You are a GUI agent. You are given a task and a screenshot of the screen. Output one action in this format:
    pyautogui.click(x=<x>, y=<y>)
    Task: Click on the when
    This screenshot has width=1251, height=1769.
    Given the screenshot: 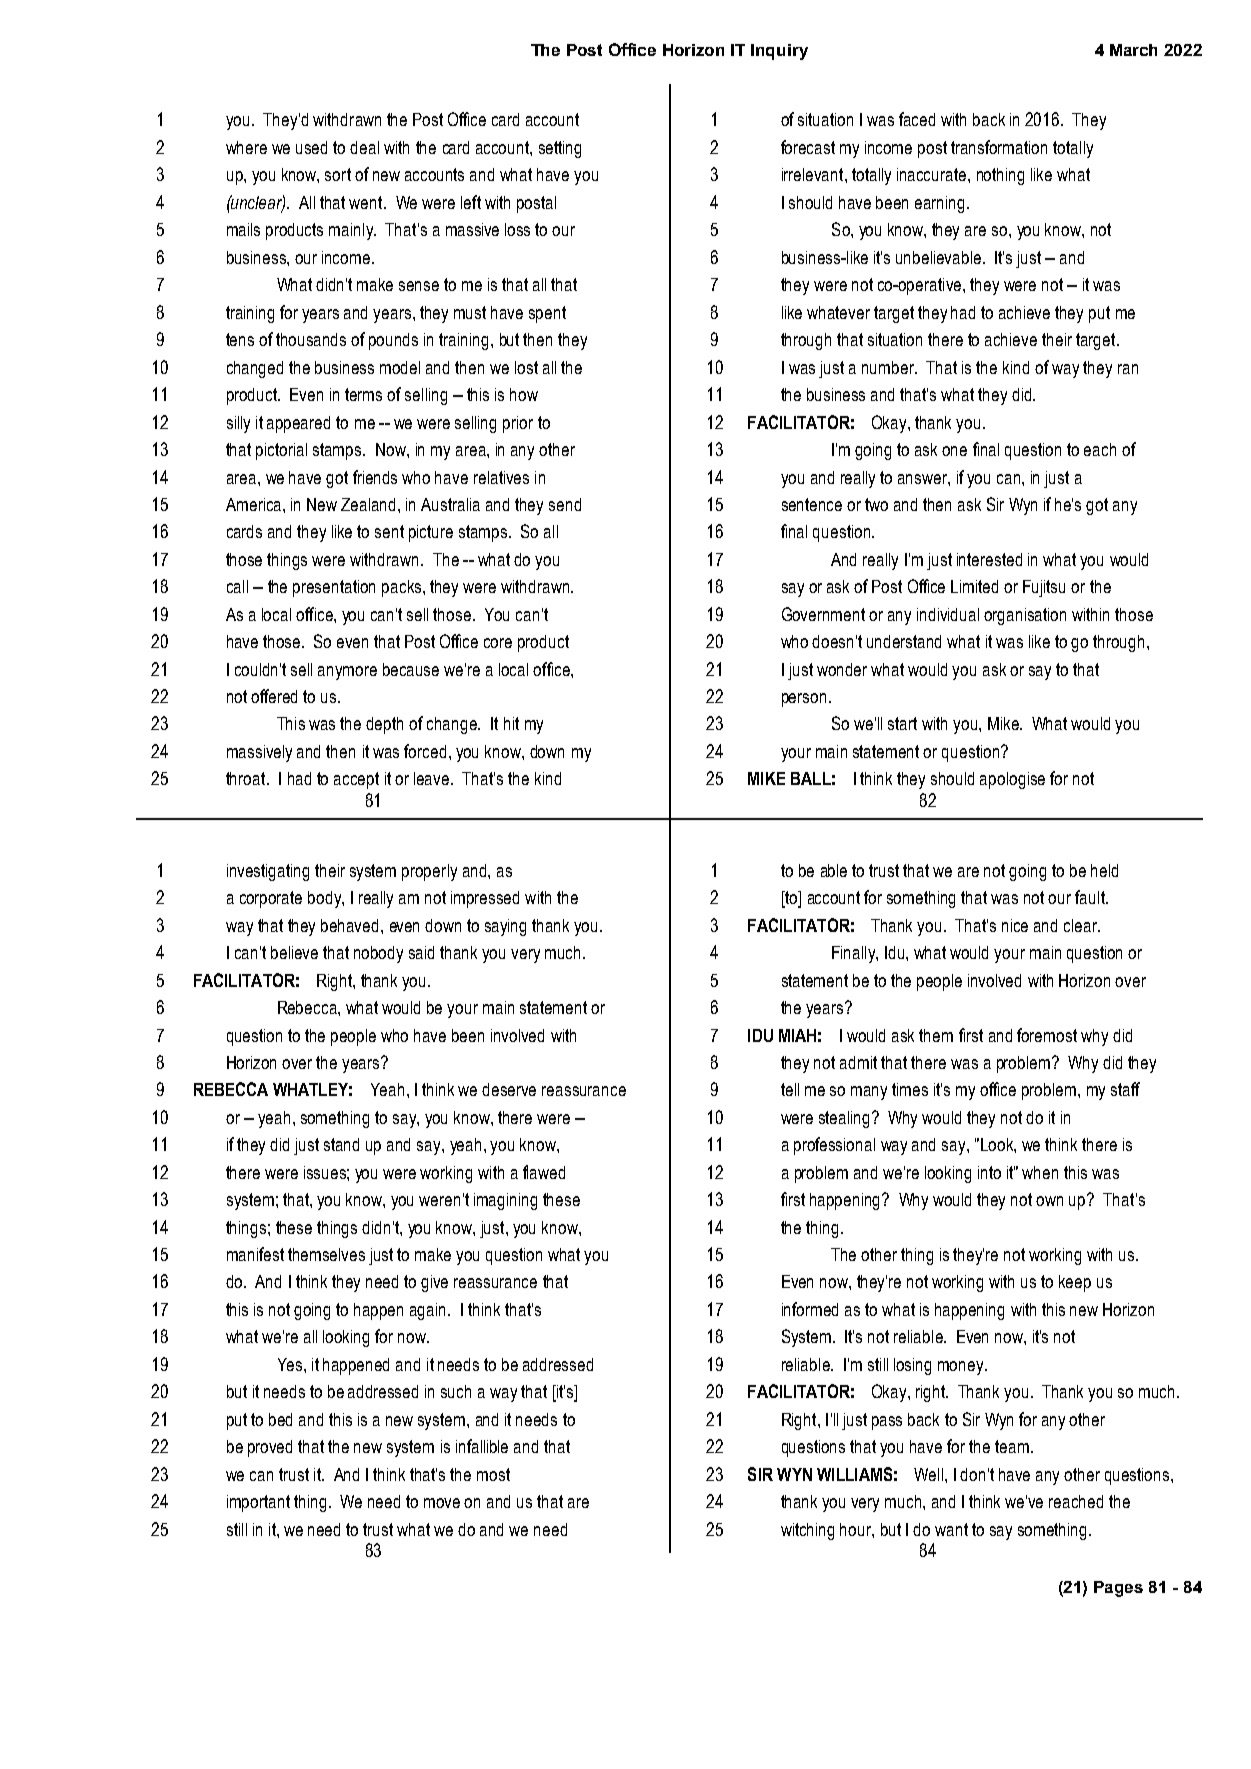 What is the action you would take?
    pyautogui.click(x=1040, y=1172)
